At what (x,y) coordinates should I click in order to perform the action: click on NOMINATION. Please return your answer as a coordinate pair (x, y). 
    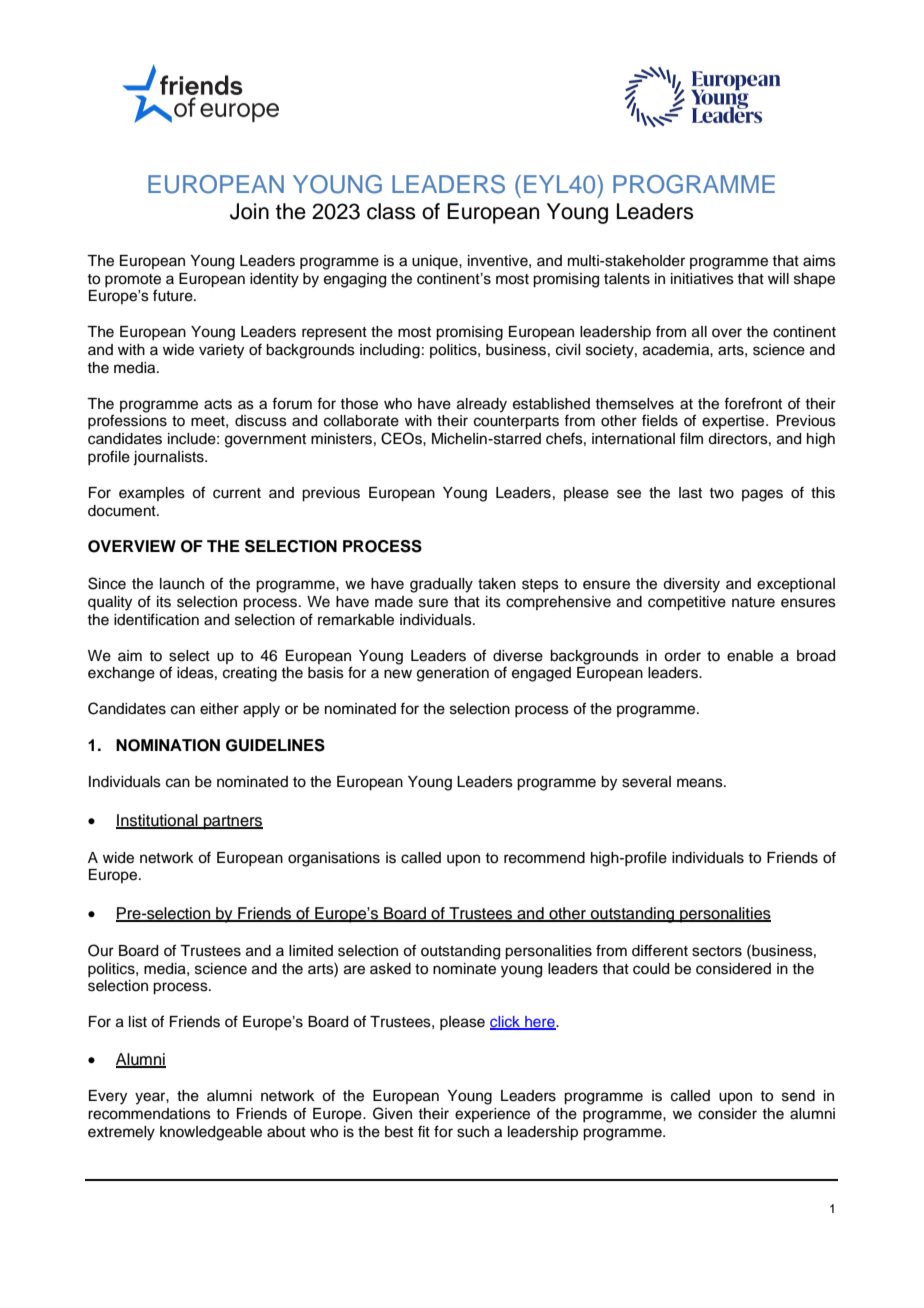
    Looking at the image, I should click on (168, 745).
